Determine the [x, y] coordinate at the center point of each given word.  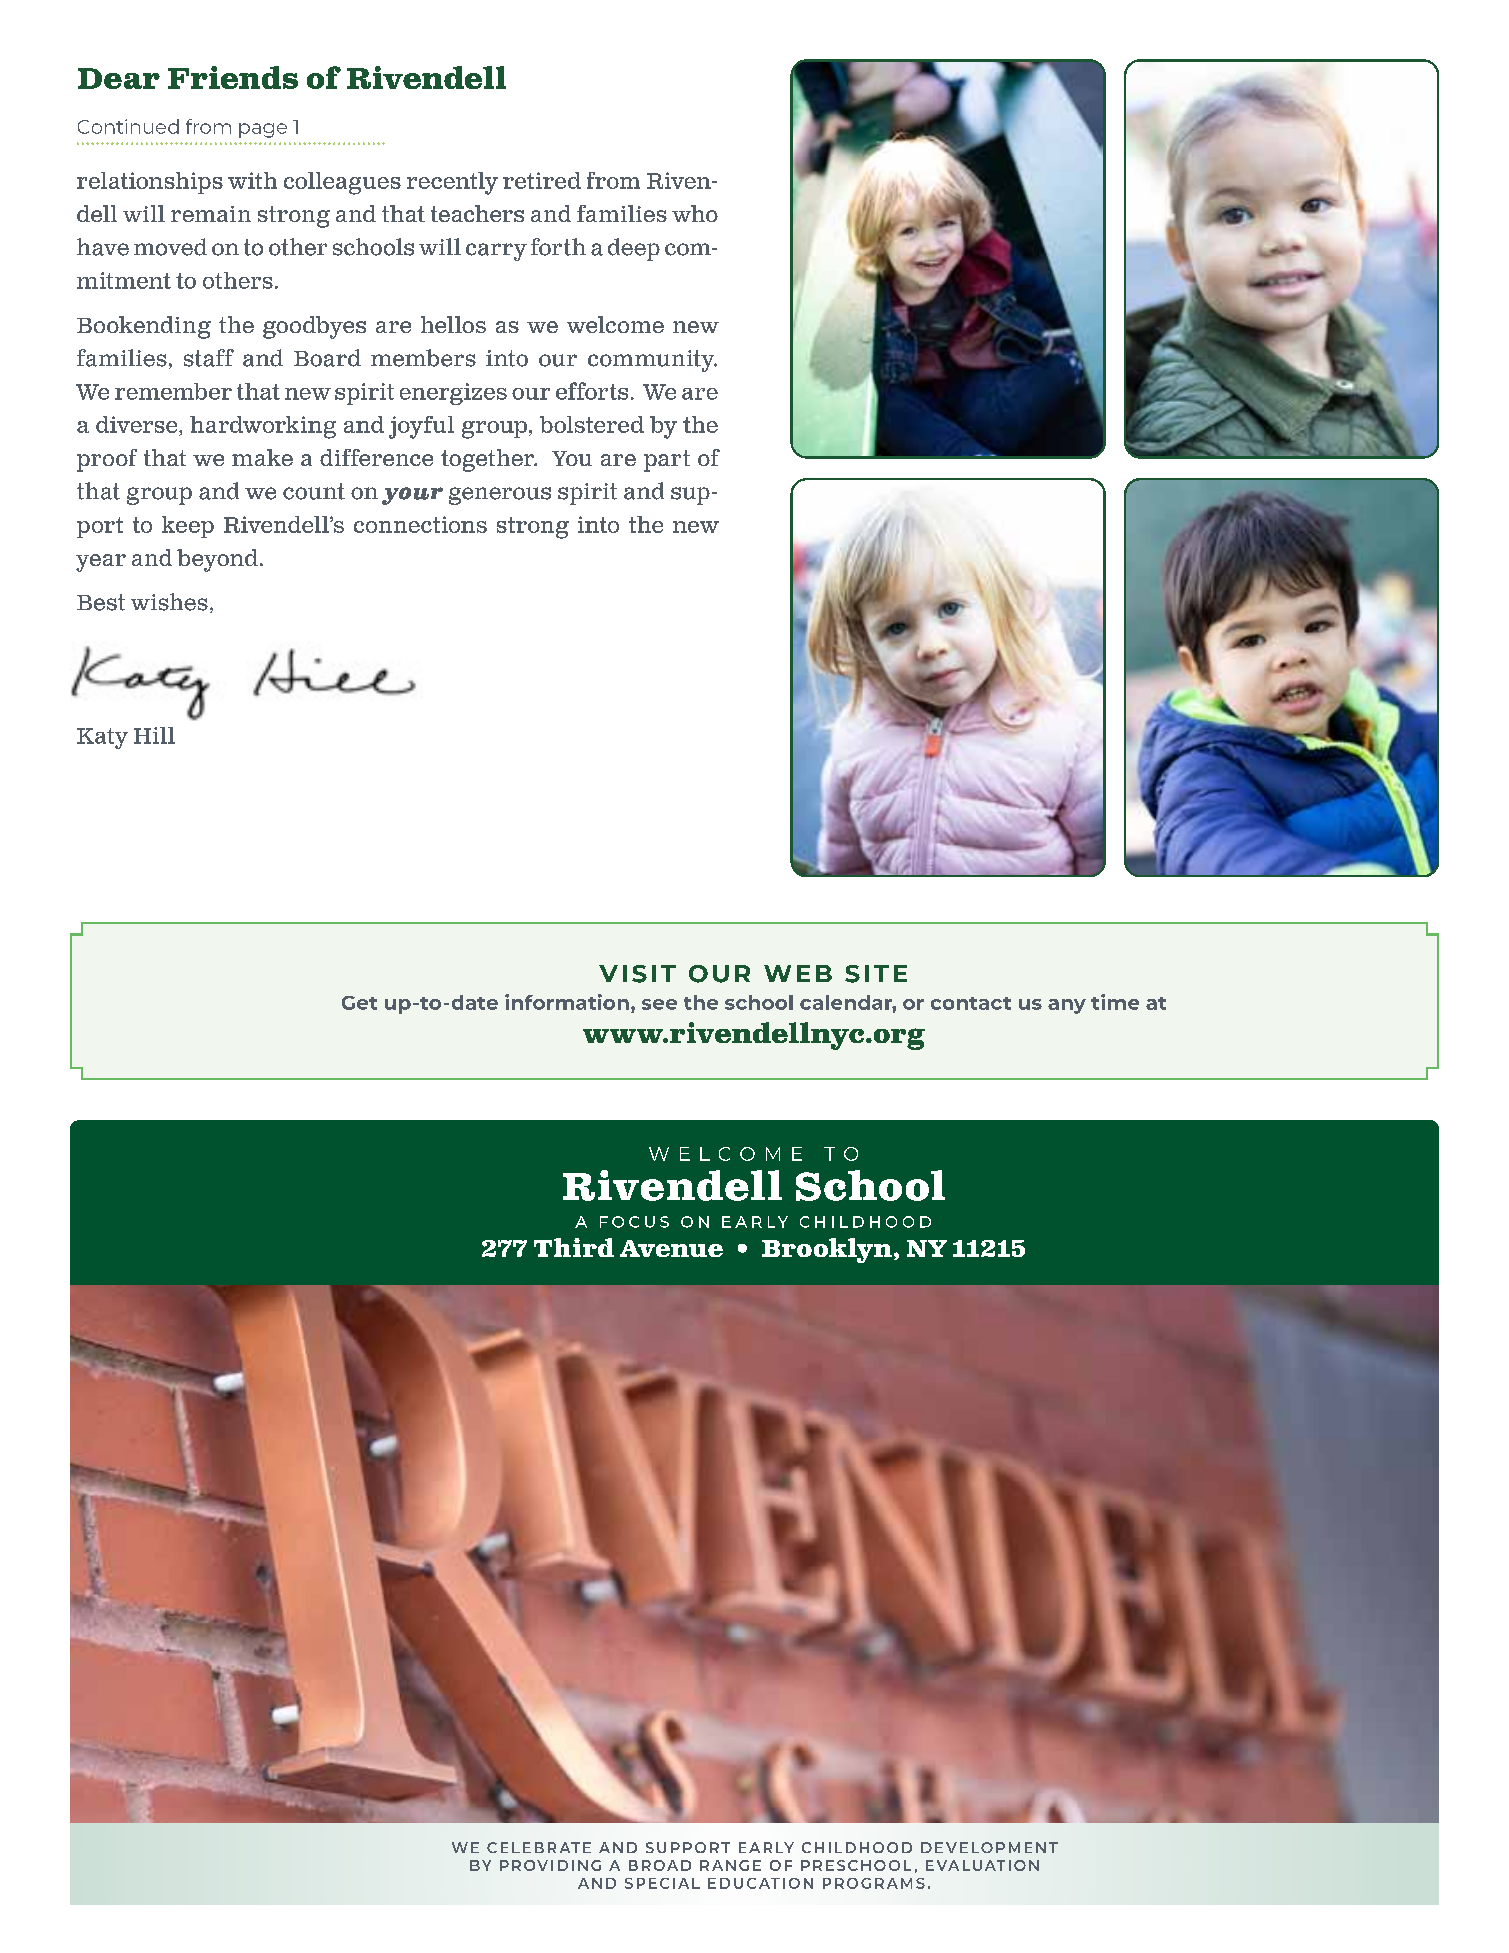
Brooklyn [827, 1250]
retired [542, 180]
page [263, 130]
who [695, 213]
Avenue [671, 1248]
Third [574, 1247]
